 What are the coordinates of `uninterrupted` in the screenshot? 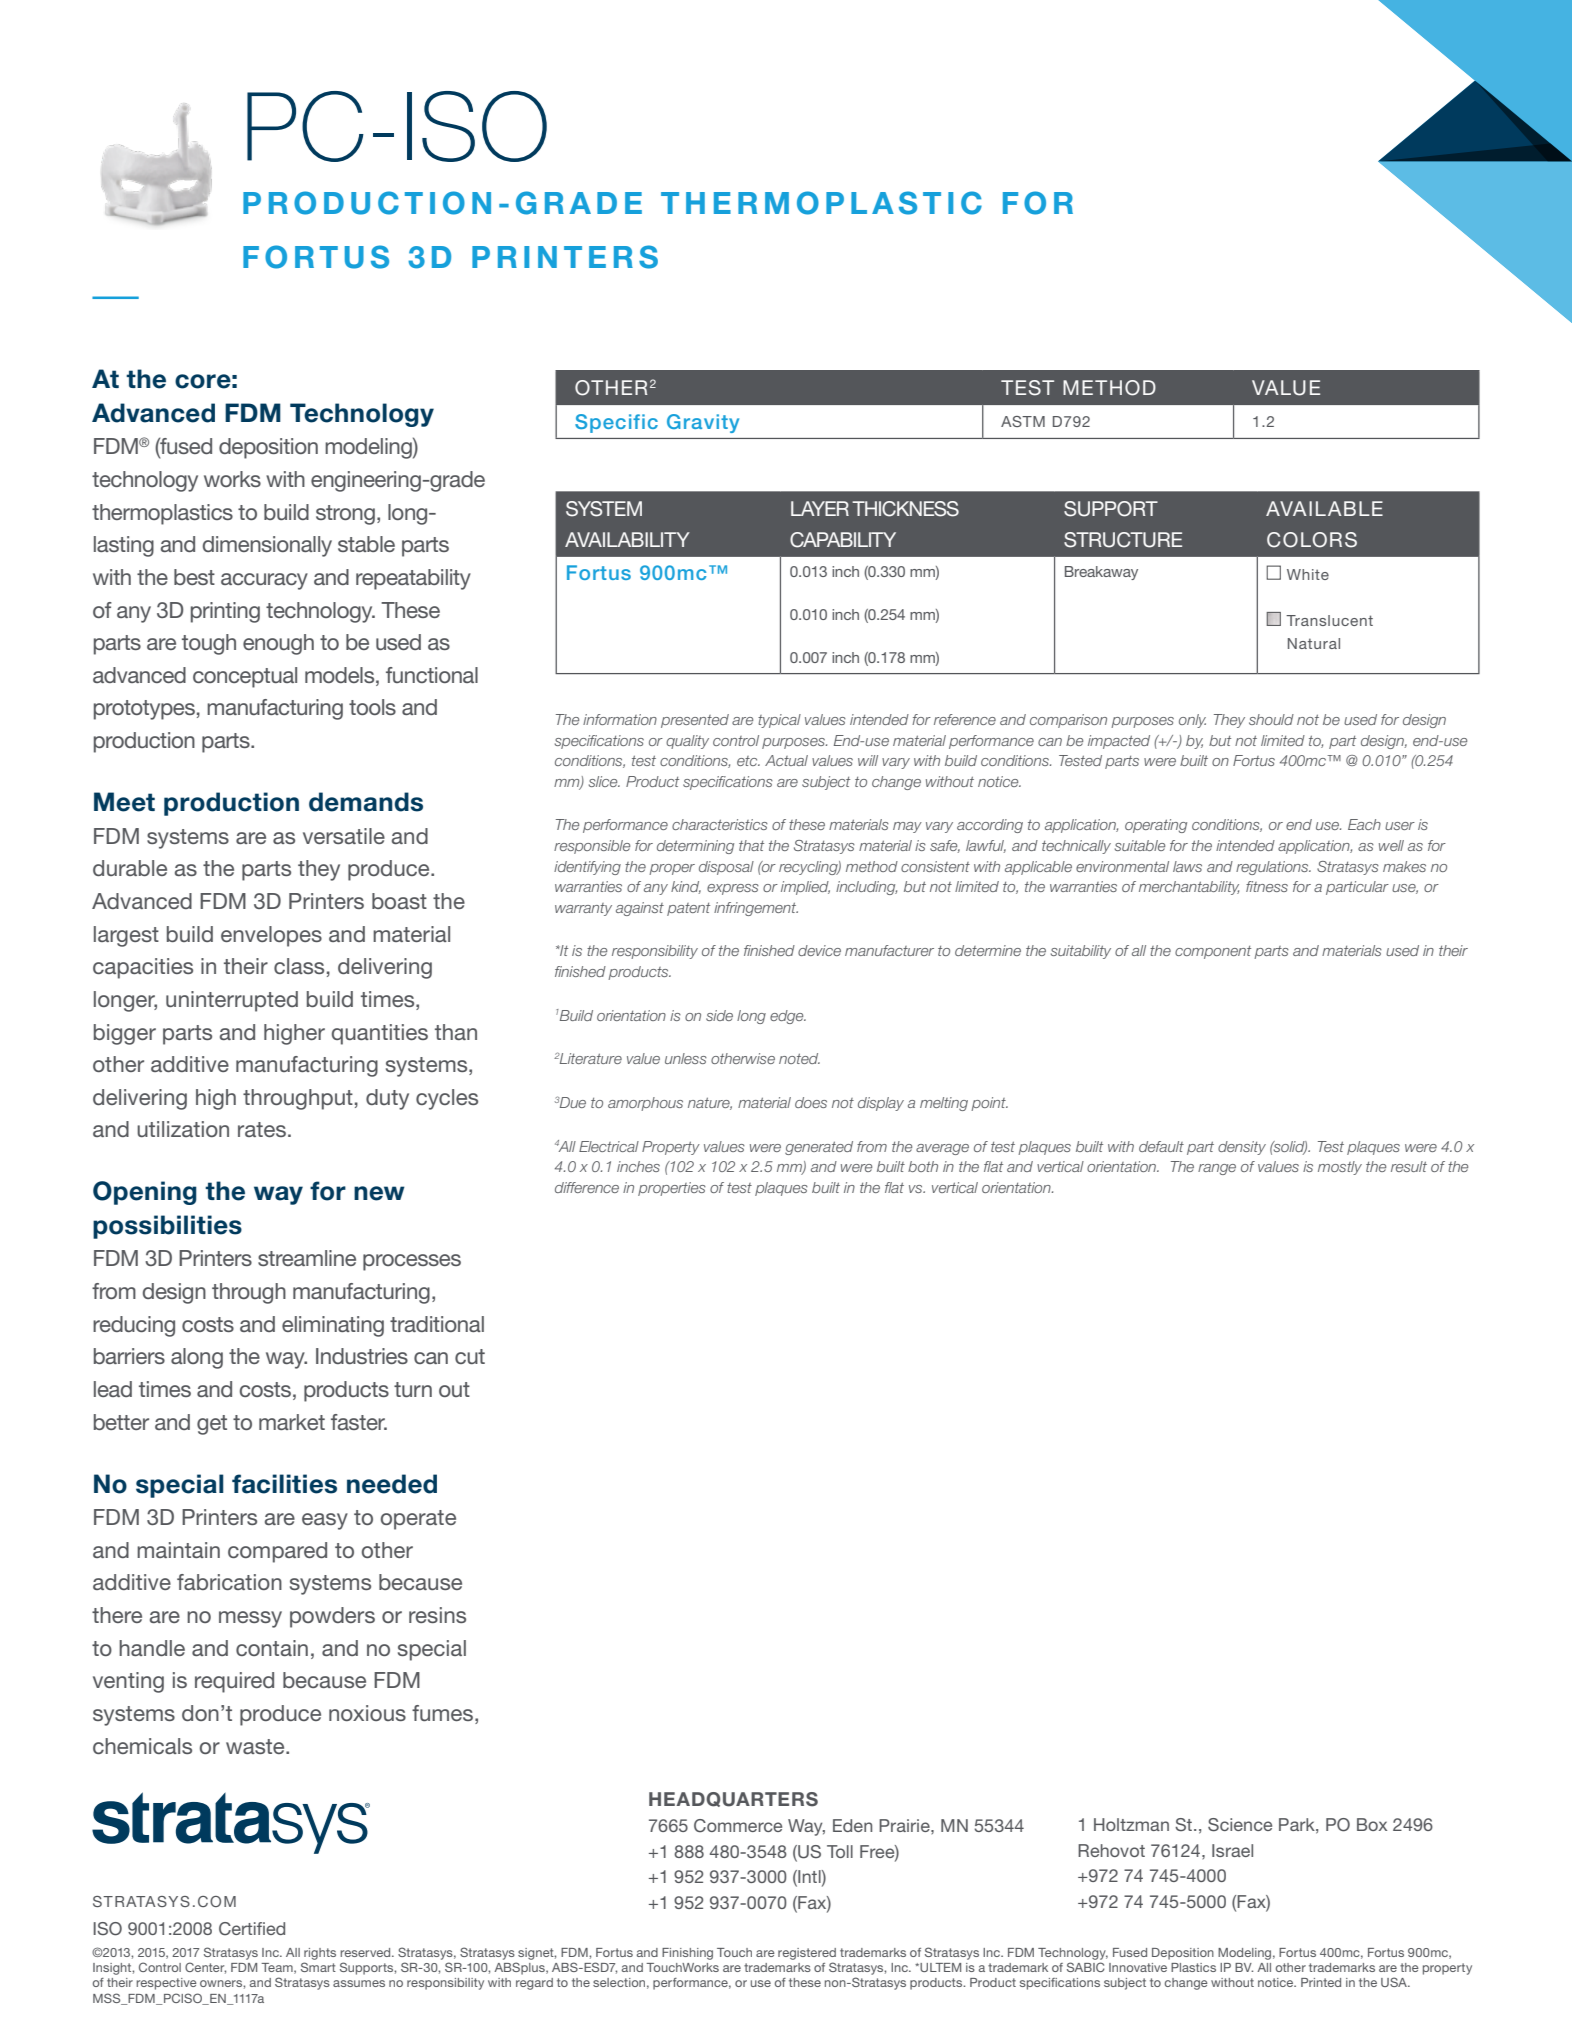 It's located at (232, 1001).
